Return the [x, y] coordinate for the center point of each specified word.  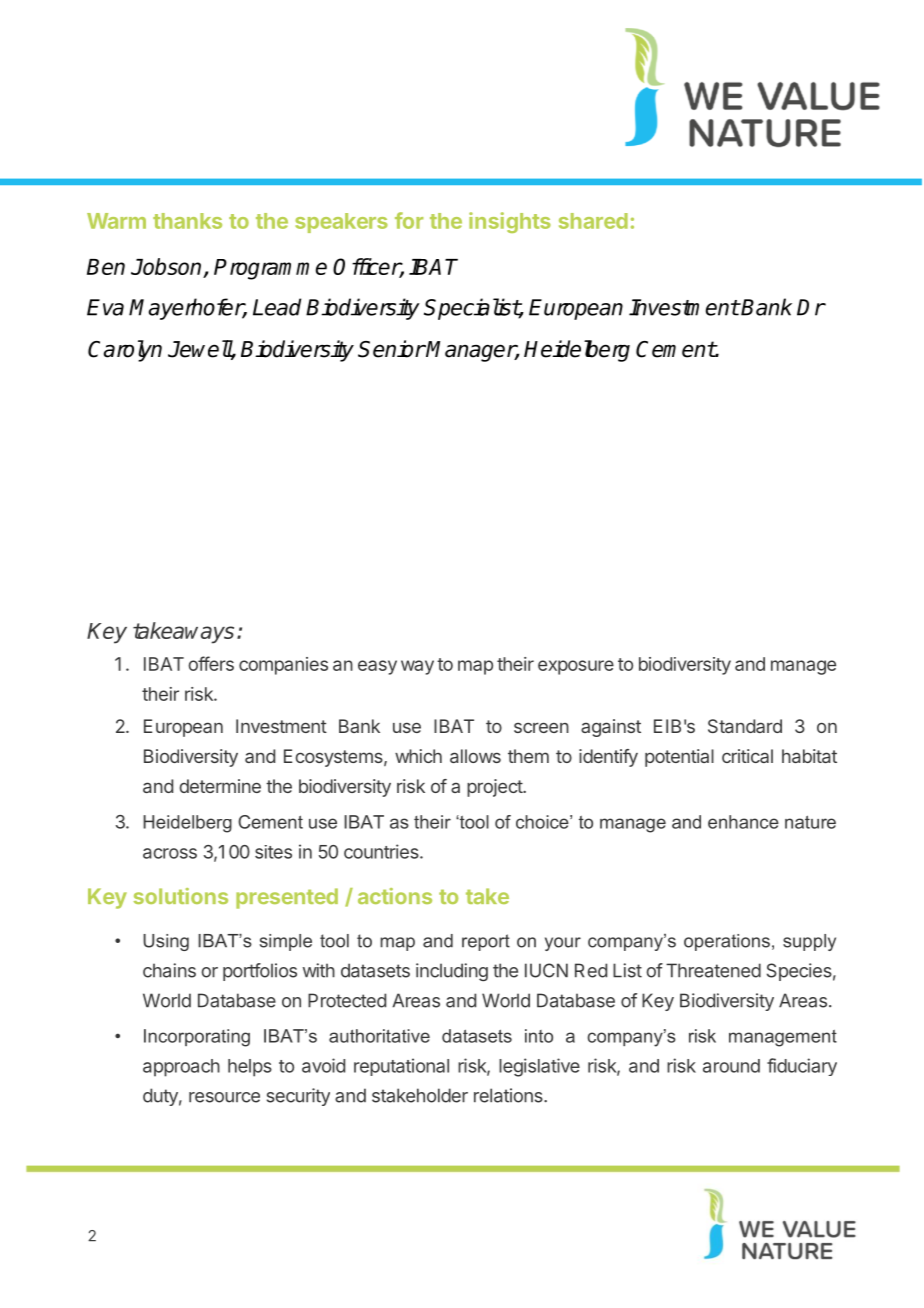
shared [593, 221]
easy [377, 667]
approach [181, 1068]
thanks [187, 221]
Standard [745, 726]
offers [211, 663]
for [409, 220]
